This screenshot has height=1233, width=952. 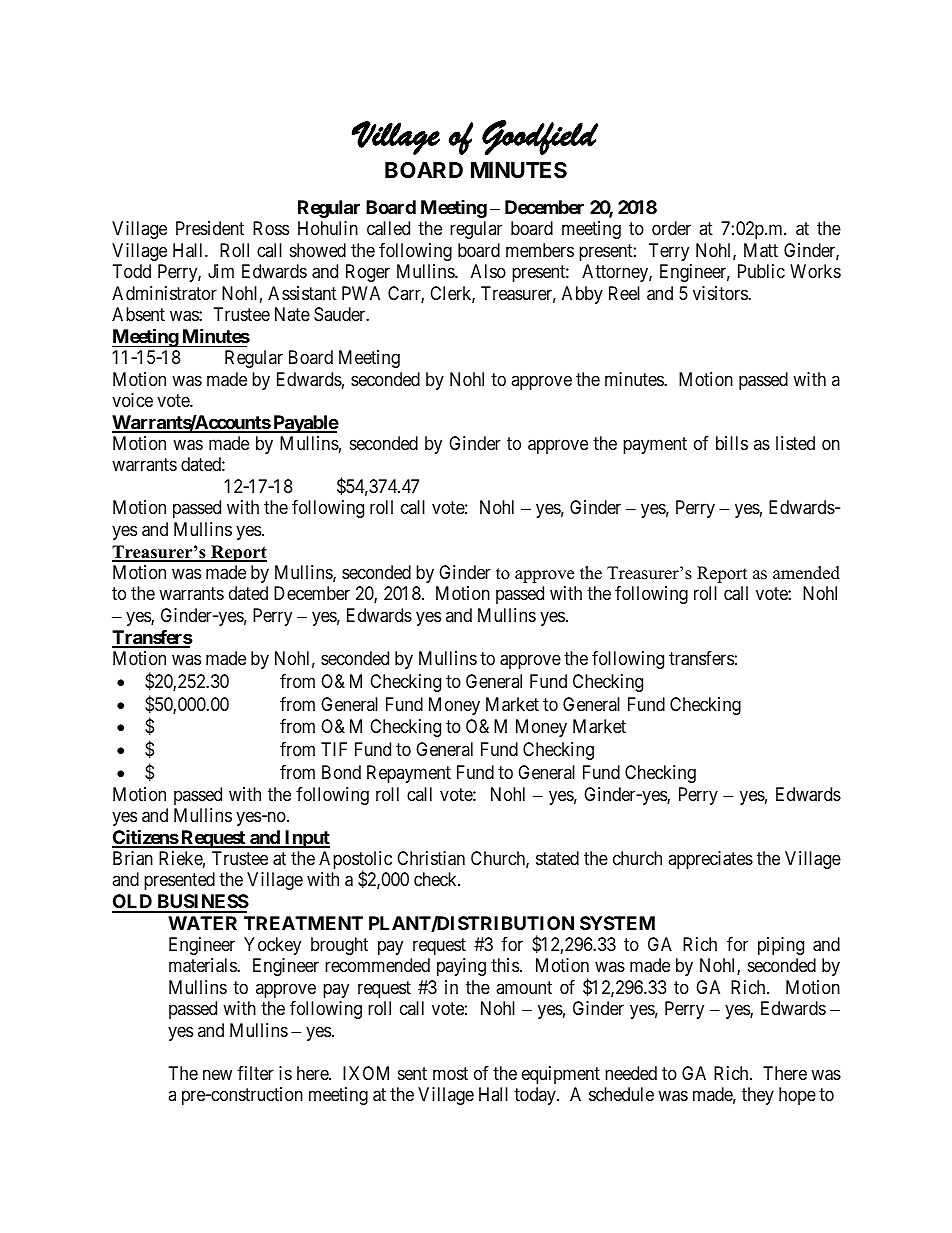 I want to click on amended, so click(x=806, y=573).
